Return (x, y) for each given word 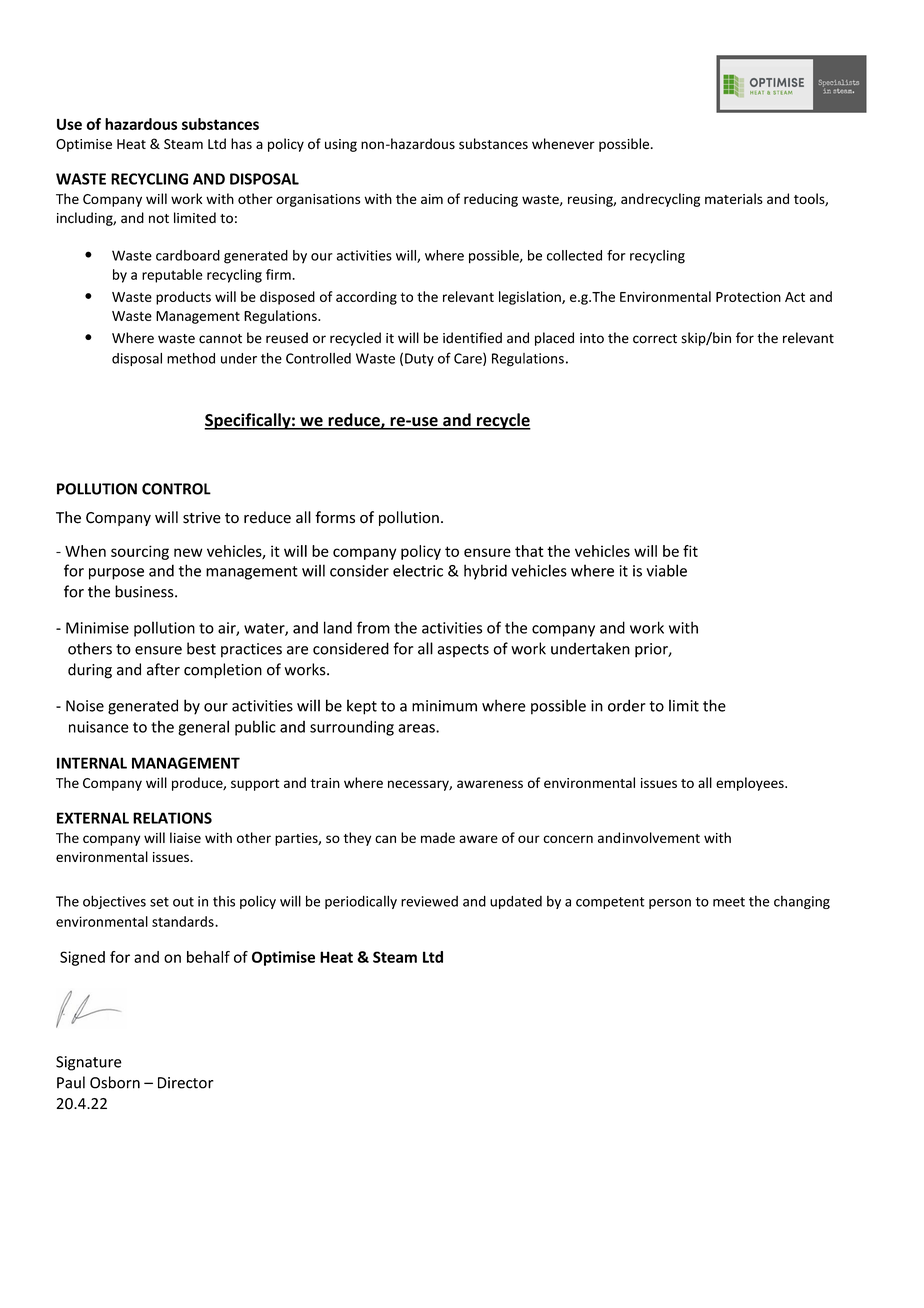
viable (666, 570)
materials (734, 198)
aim (432, 199)
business (145, 591)
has (241, 143)
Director (186, 1083)
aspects (463, 651)
